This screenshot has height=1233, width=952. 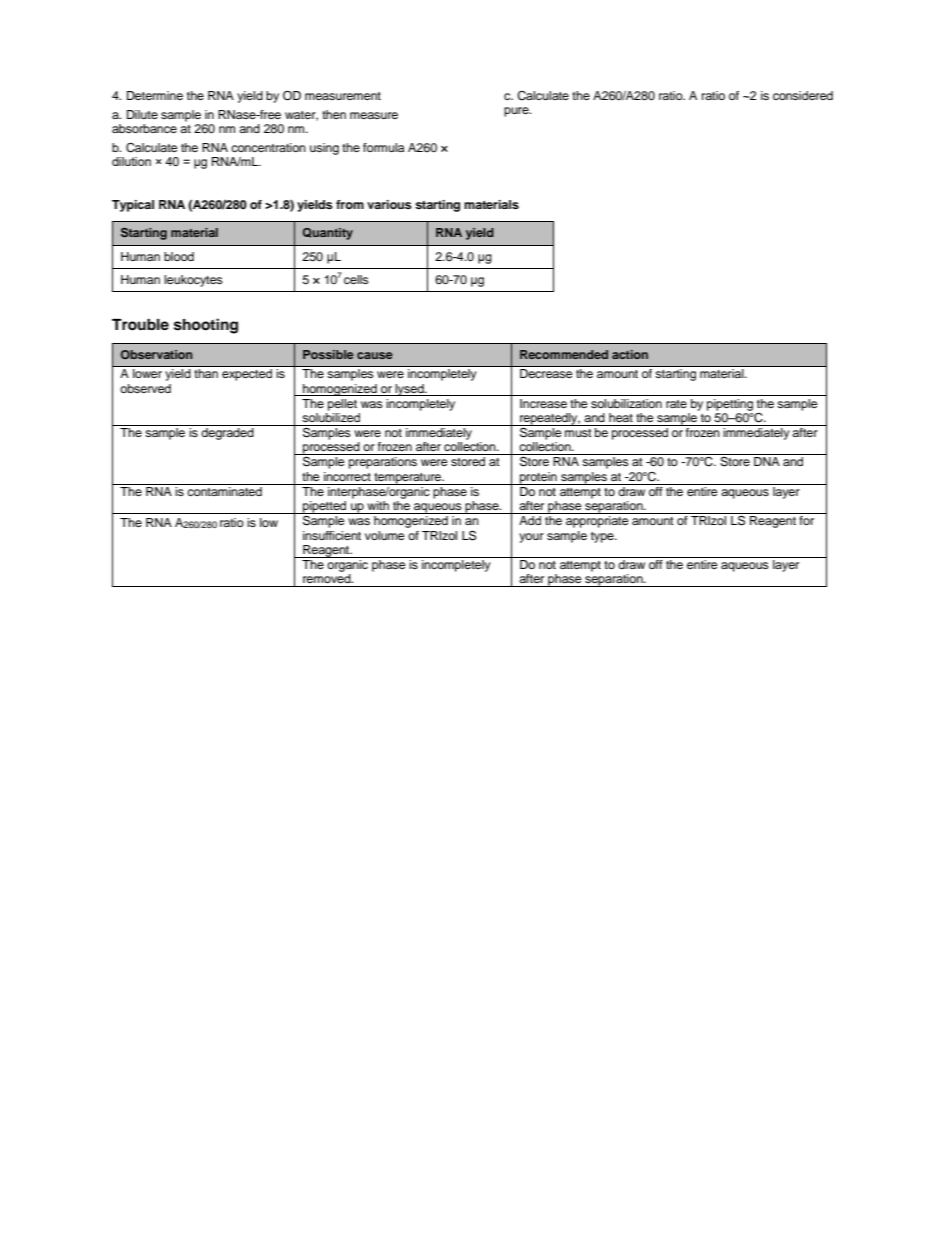 What do you see at coordinates (206, 373) in the screenshot?
I see `than` at bounding box center [206, 373].
